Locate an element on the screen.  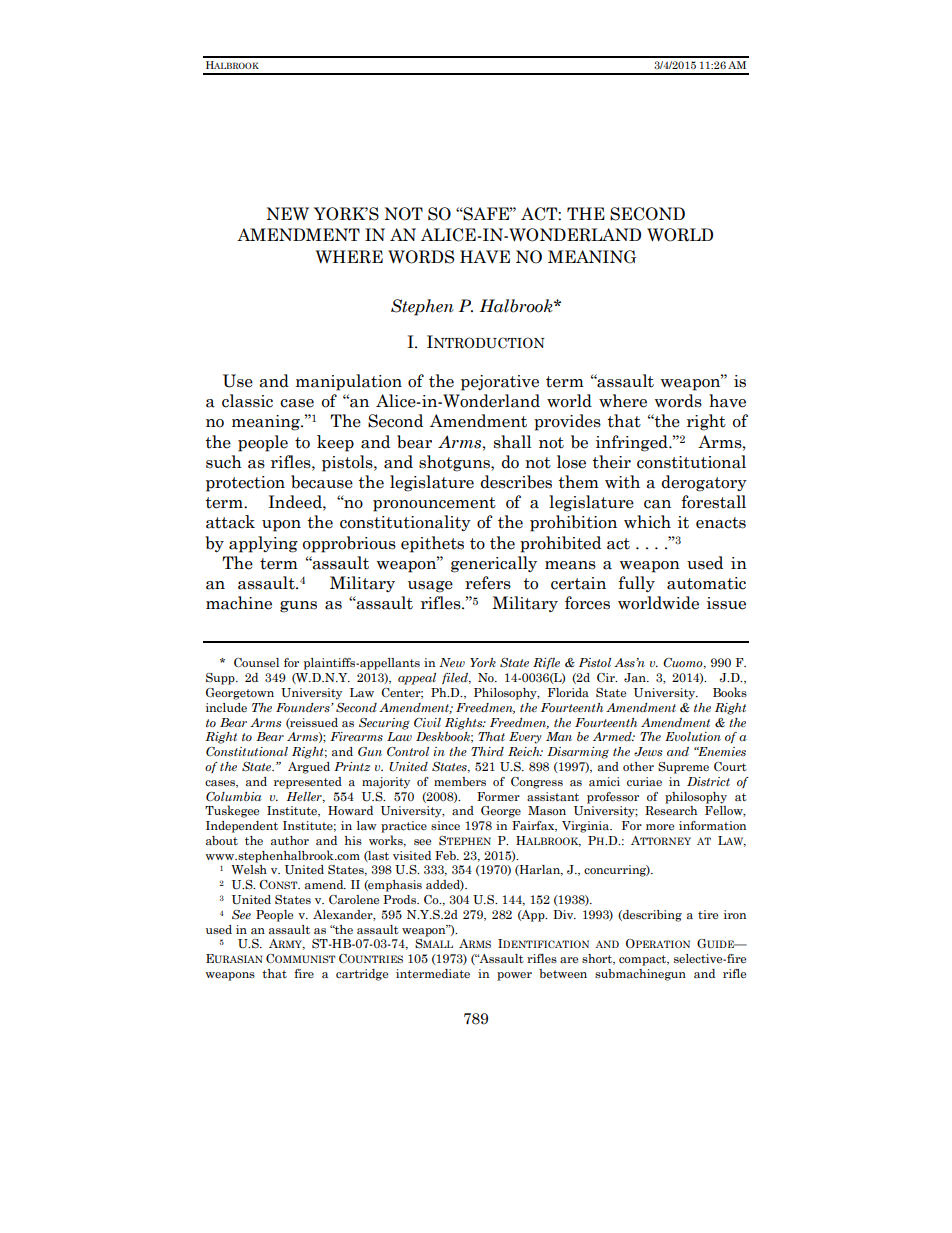
pejorative is located at coordinates (500, 383).
